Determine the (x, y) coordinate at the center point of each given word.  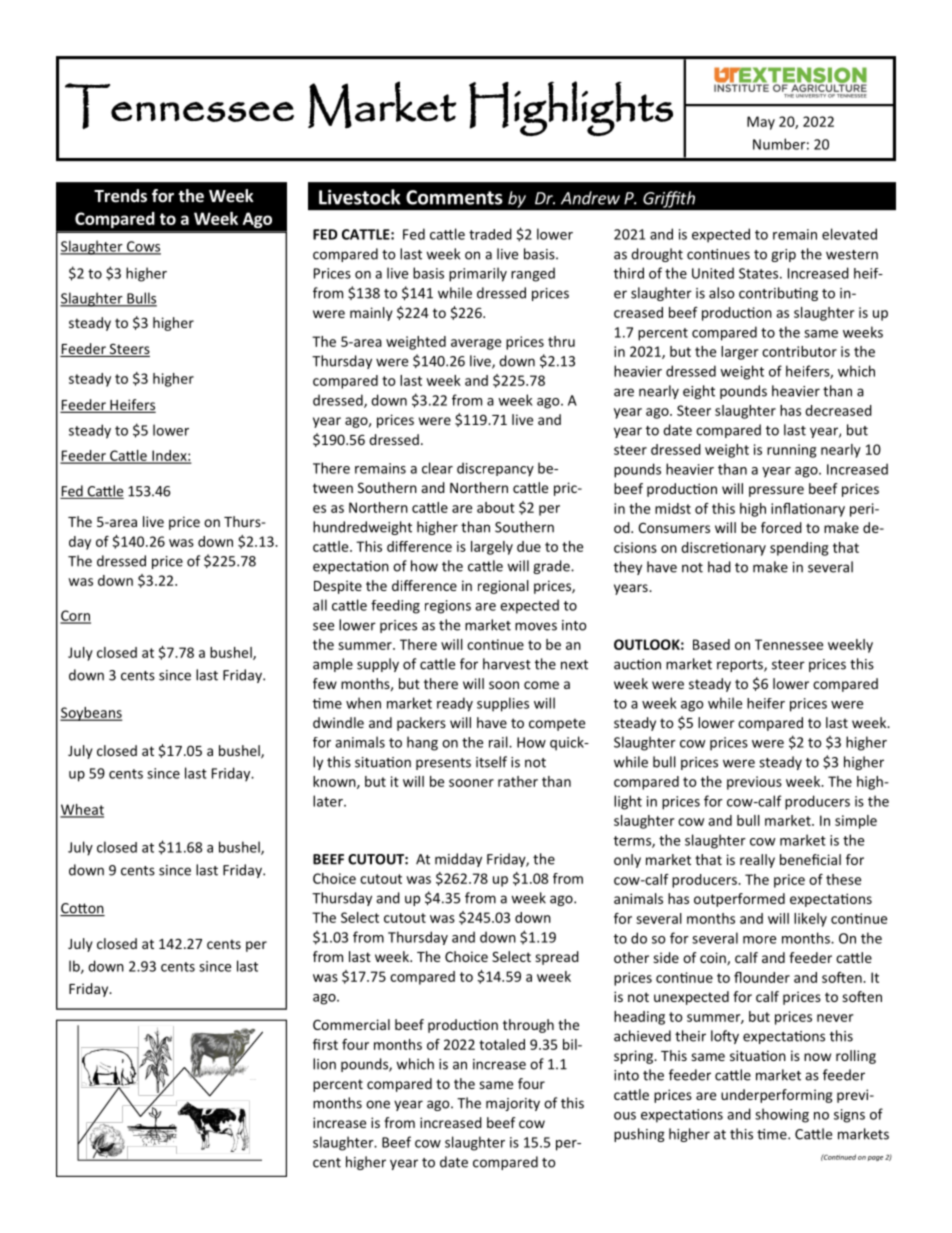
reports (741, 666)
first (325, 1044)
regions (448, 607)
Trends (120, 196)
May (761, 123)
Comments (454, 197)
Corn (75, 616)
